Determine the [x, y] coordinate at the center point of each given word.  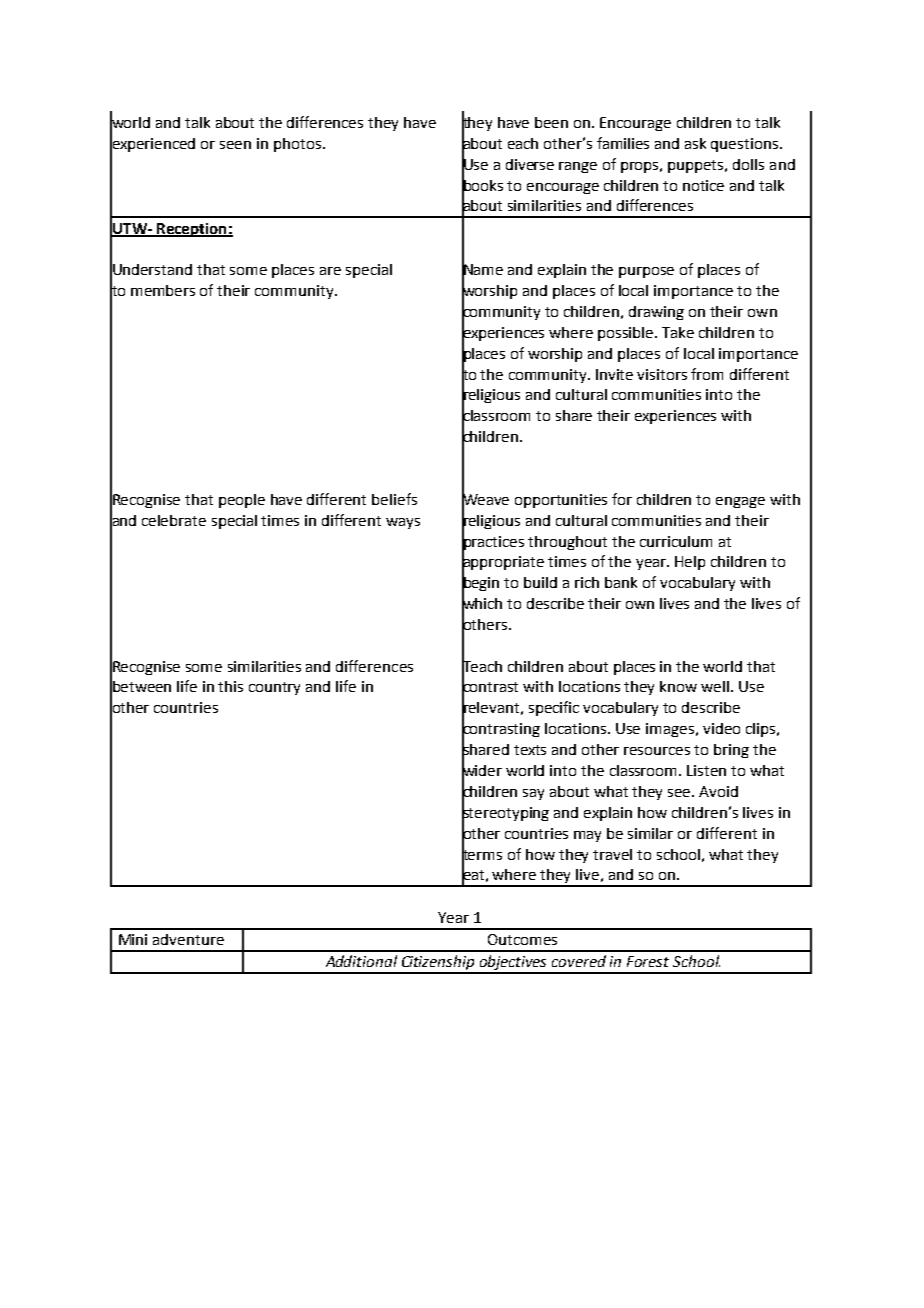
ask [695, 143]
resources [657, 751]
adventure [188, 939]
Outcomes [522, 939]
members [163, 290]
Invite [614, 374]
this [230, 686]
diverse [530, 164]
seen [235, 145]
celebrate [174, 520]
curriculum [676, 541]
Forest [648, 961]
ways [403, 523]
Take [678, 332]
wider [482, 770]
